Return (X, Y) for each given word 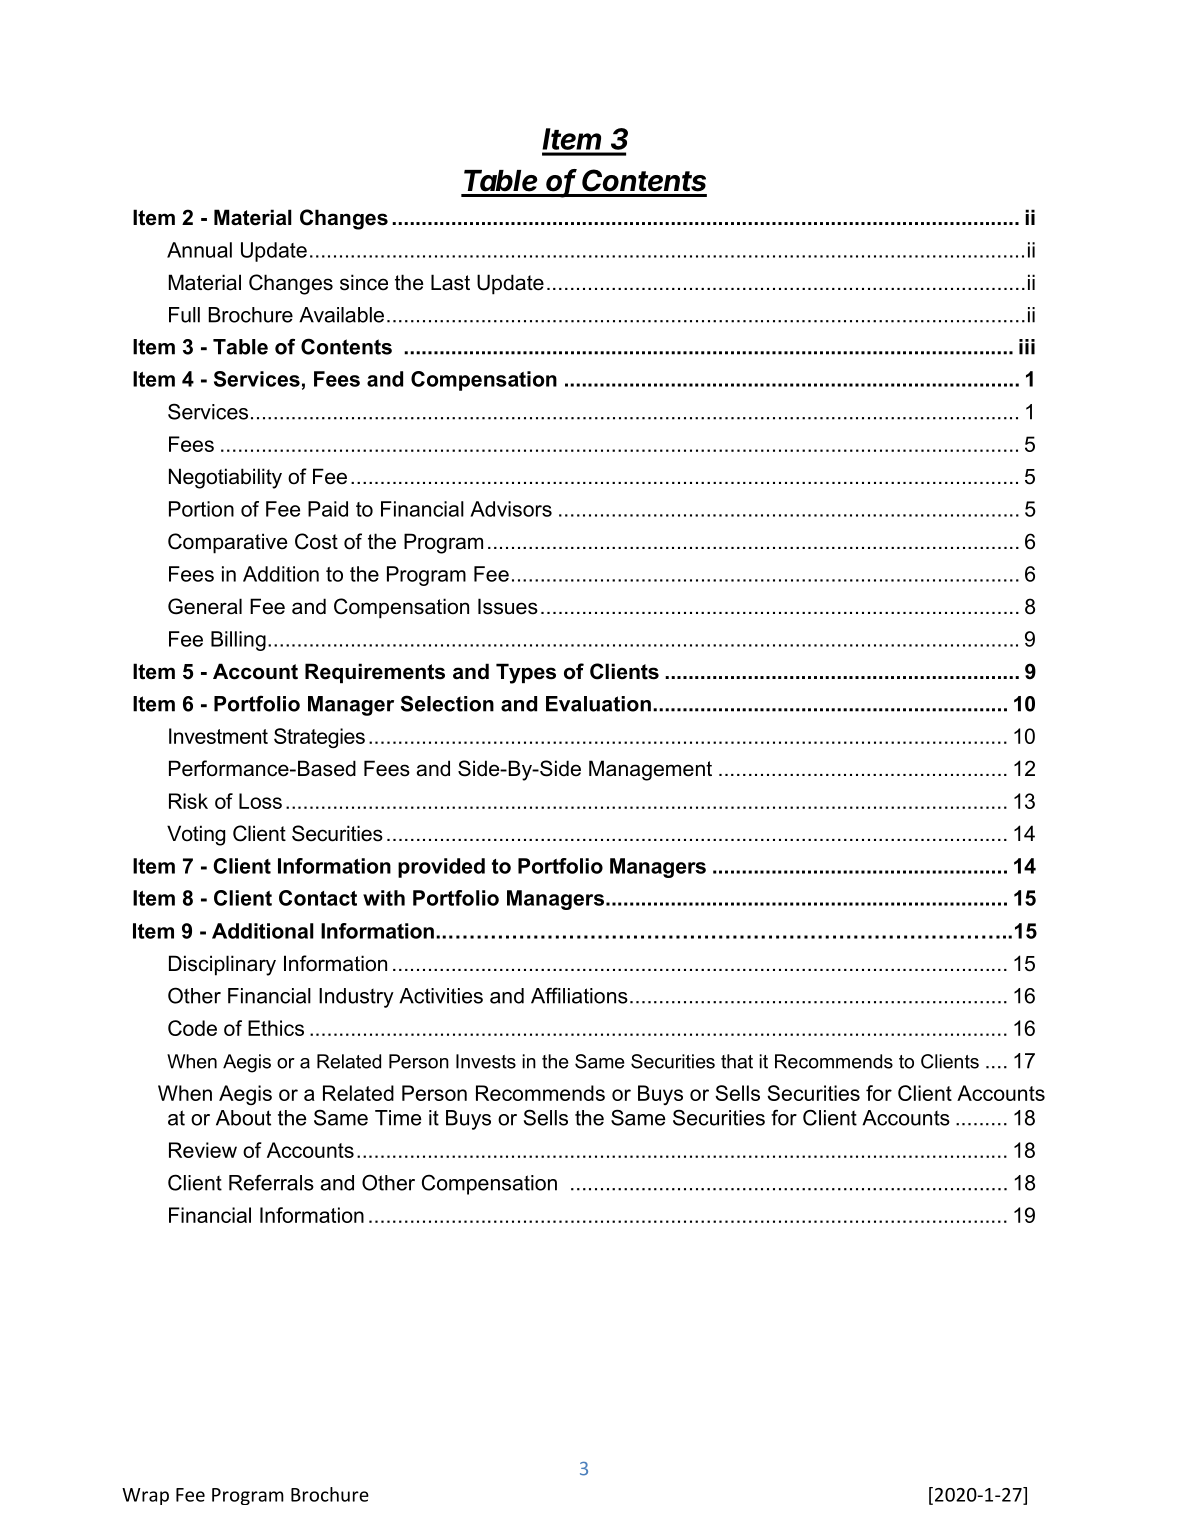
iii (1027, 347)
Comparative (227, 543)
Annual (199, 250)
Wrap (145, 1496)
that (737, 1061)
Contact (318, 898)
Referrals (271, 1182)
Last (450, 282)
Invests (486, 1061)
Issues (508, 606)
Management (650, 770)
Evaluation (598, 704)
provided (441, 868)
